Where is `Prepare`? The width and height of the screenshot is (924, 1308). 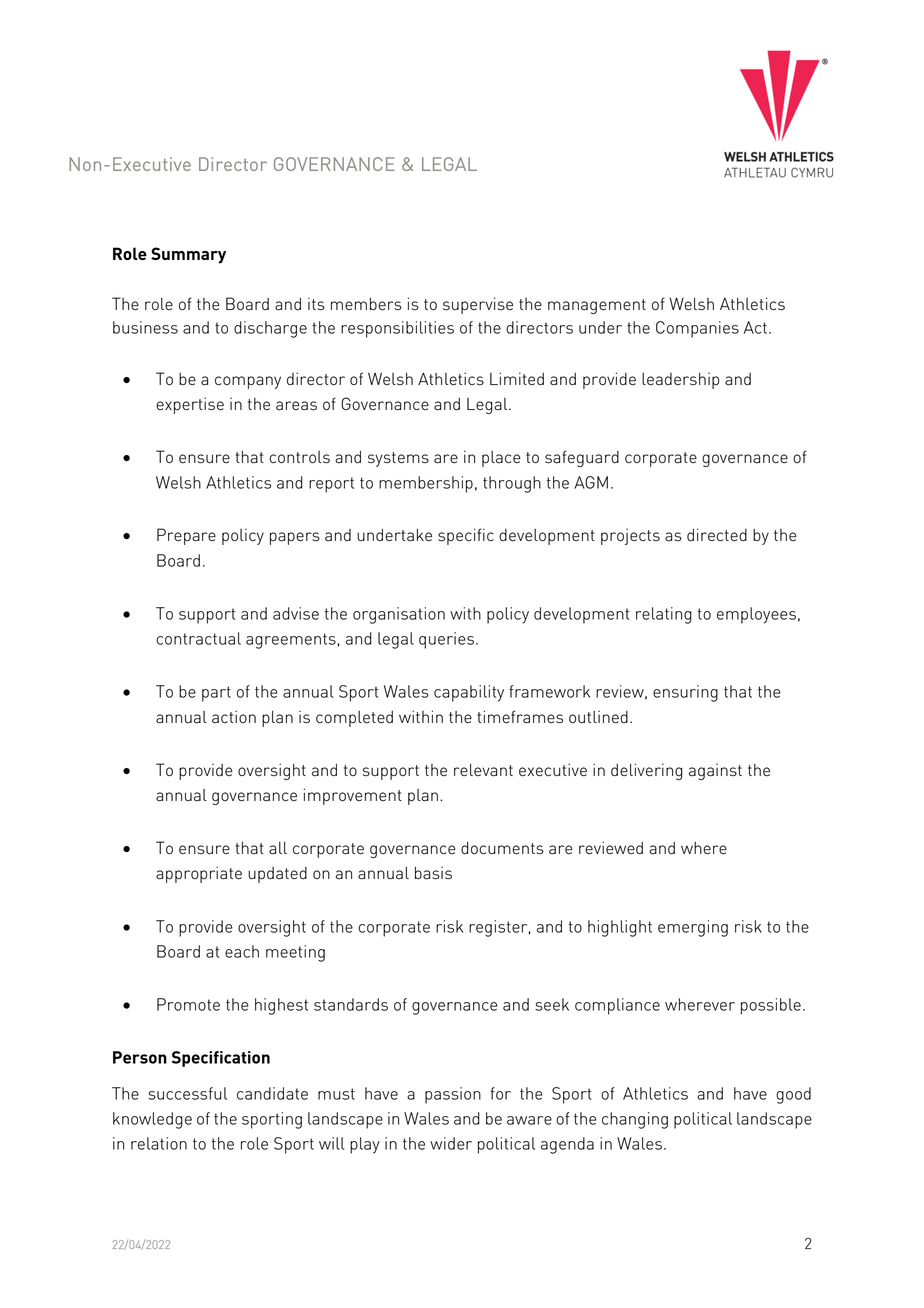
Prepare is located at coordinates (186, 536).
